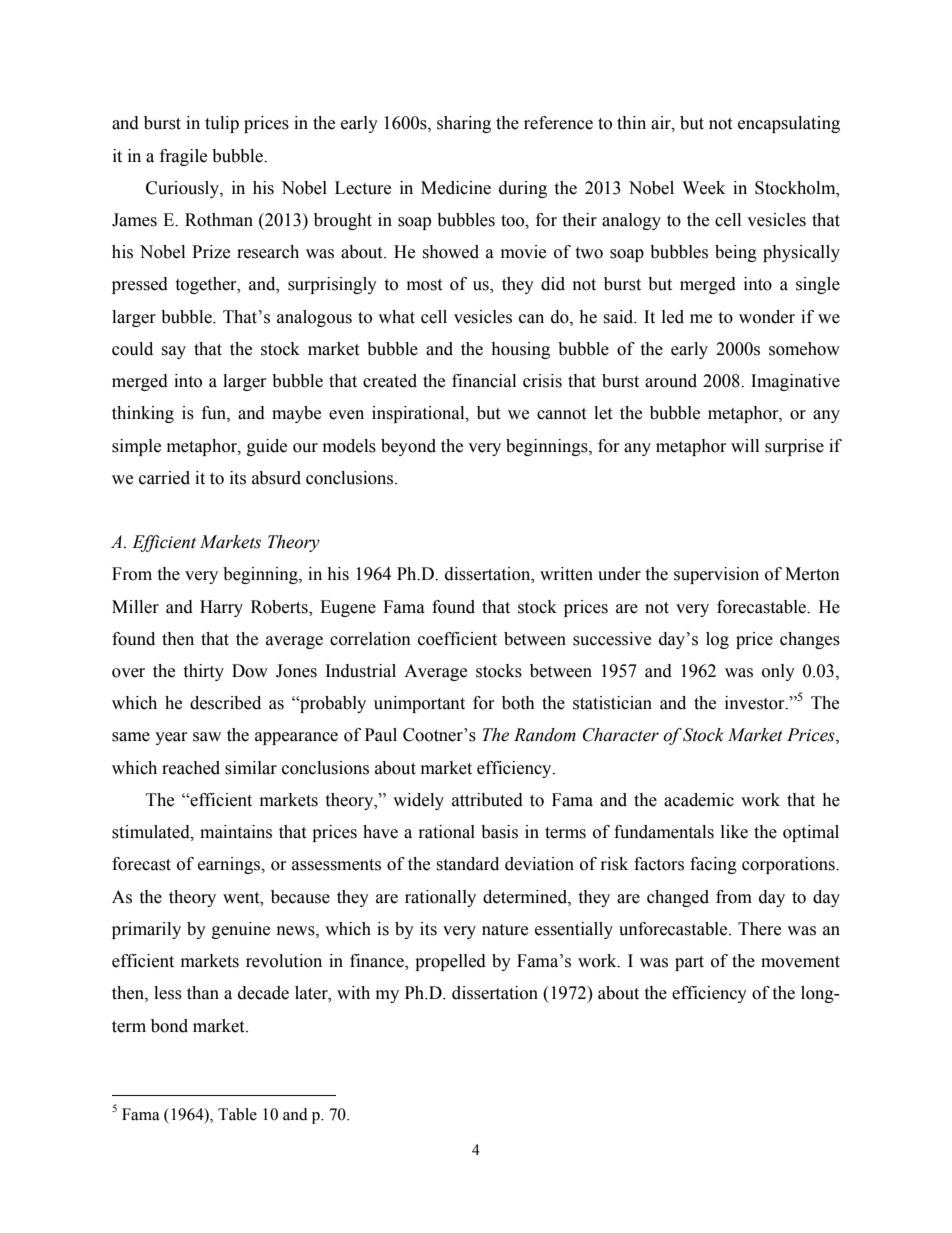 Image resolution: width=952 pixels, height=1233 pixels. Describe the element at coordinates (203, 993) in the screenshot. I see `than` at that location.
